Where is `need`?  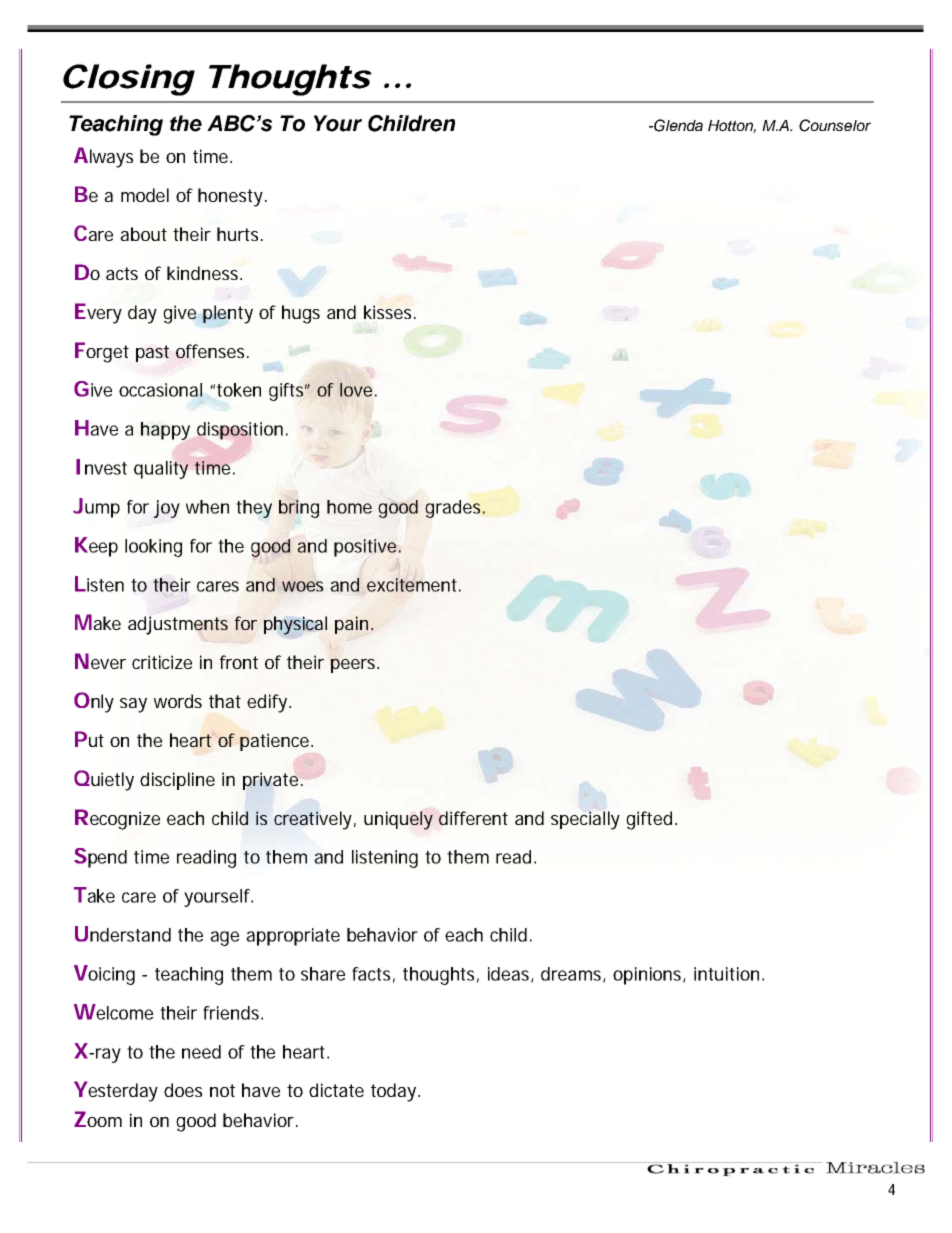 need is located at coordinates (201, 1052).
